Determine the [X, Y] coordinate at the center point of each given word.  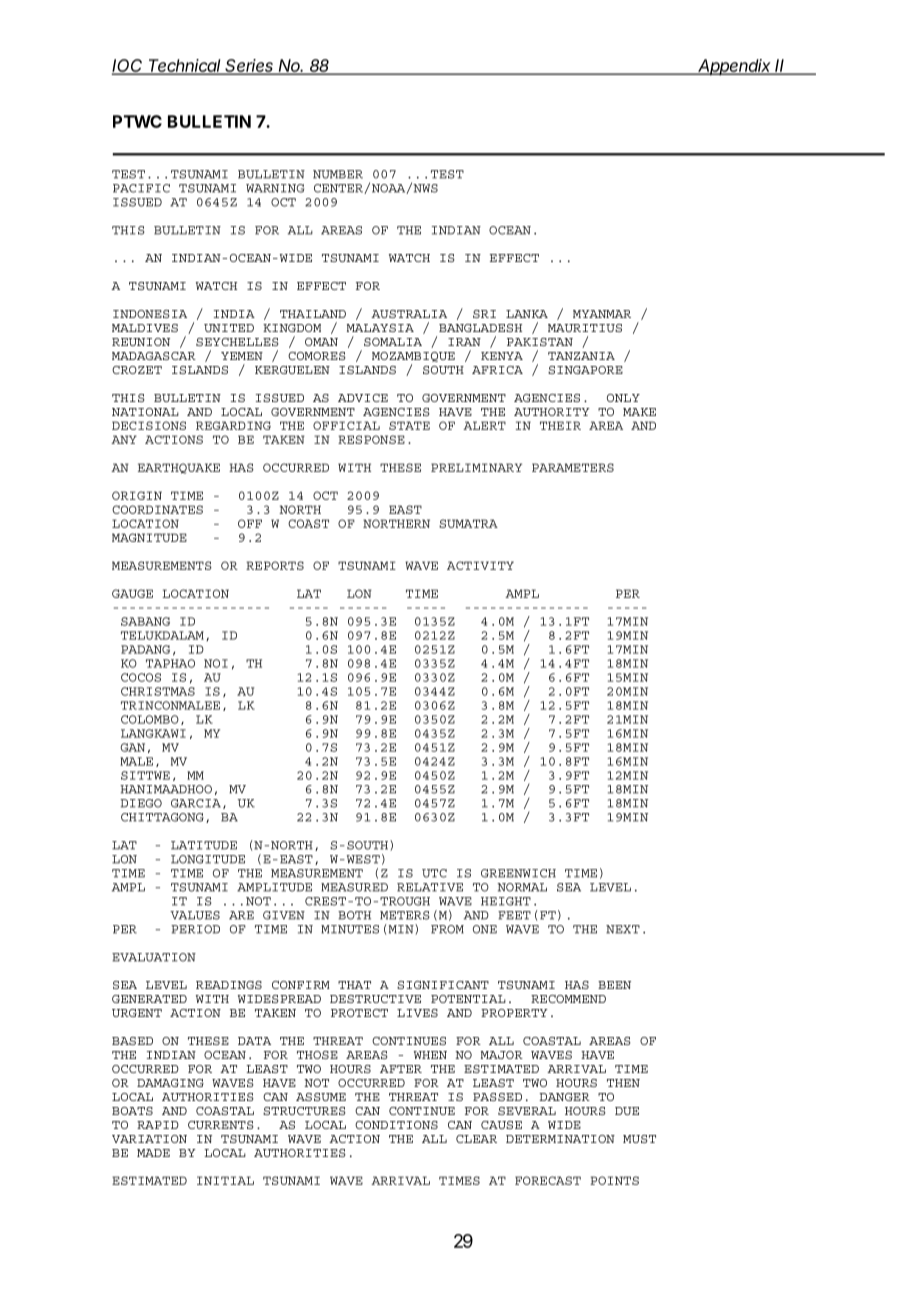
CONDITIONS [396, 1125]
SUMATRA [468, 523]
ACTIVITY [480, 565]
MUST [639, 1139]
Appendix [735, 67]
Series [250, 67]
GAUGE [132, 593]
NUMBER [338, 174]
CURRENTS [221, 1125]
